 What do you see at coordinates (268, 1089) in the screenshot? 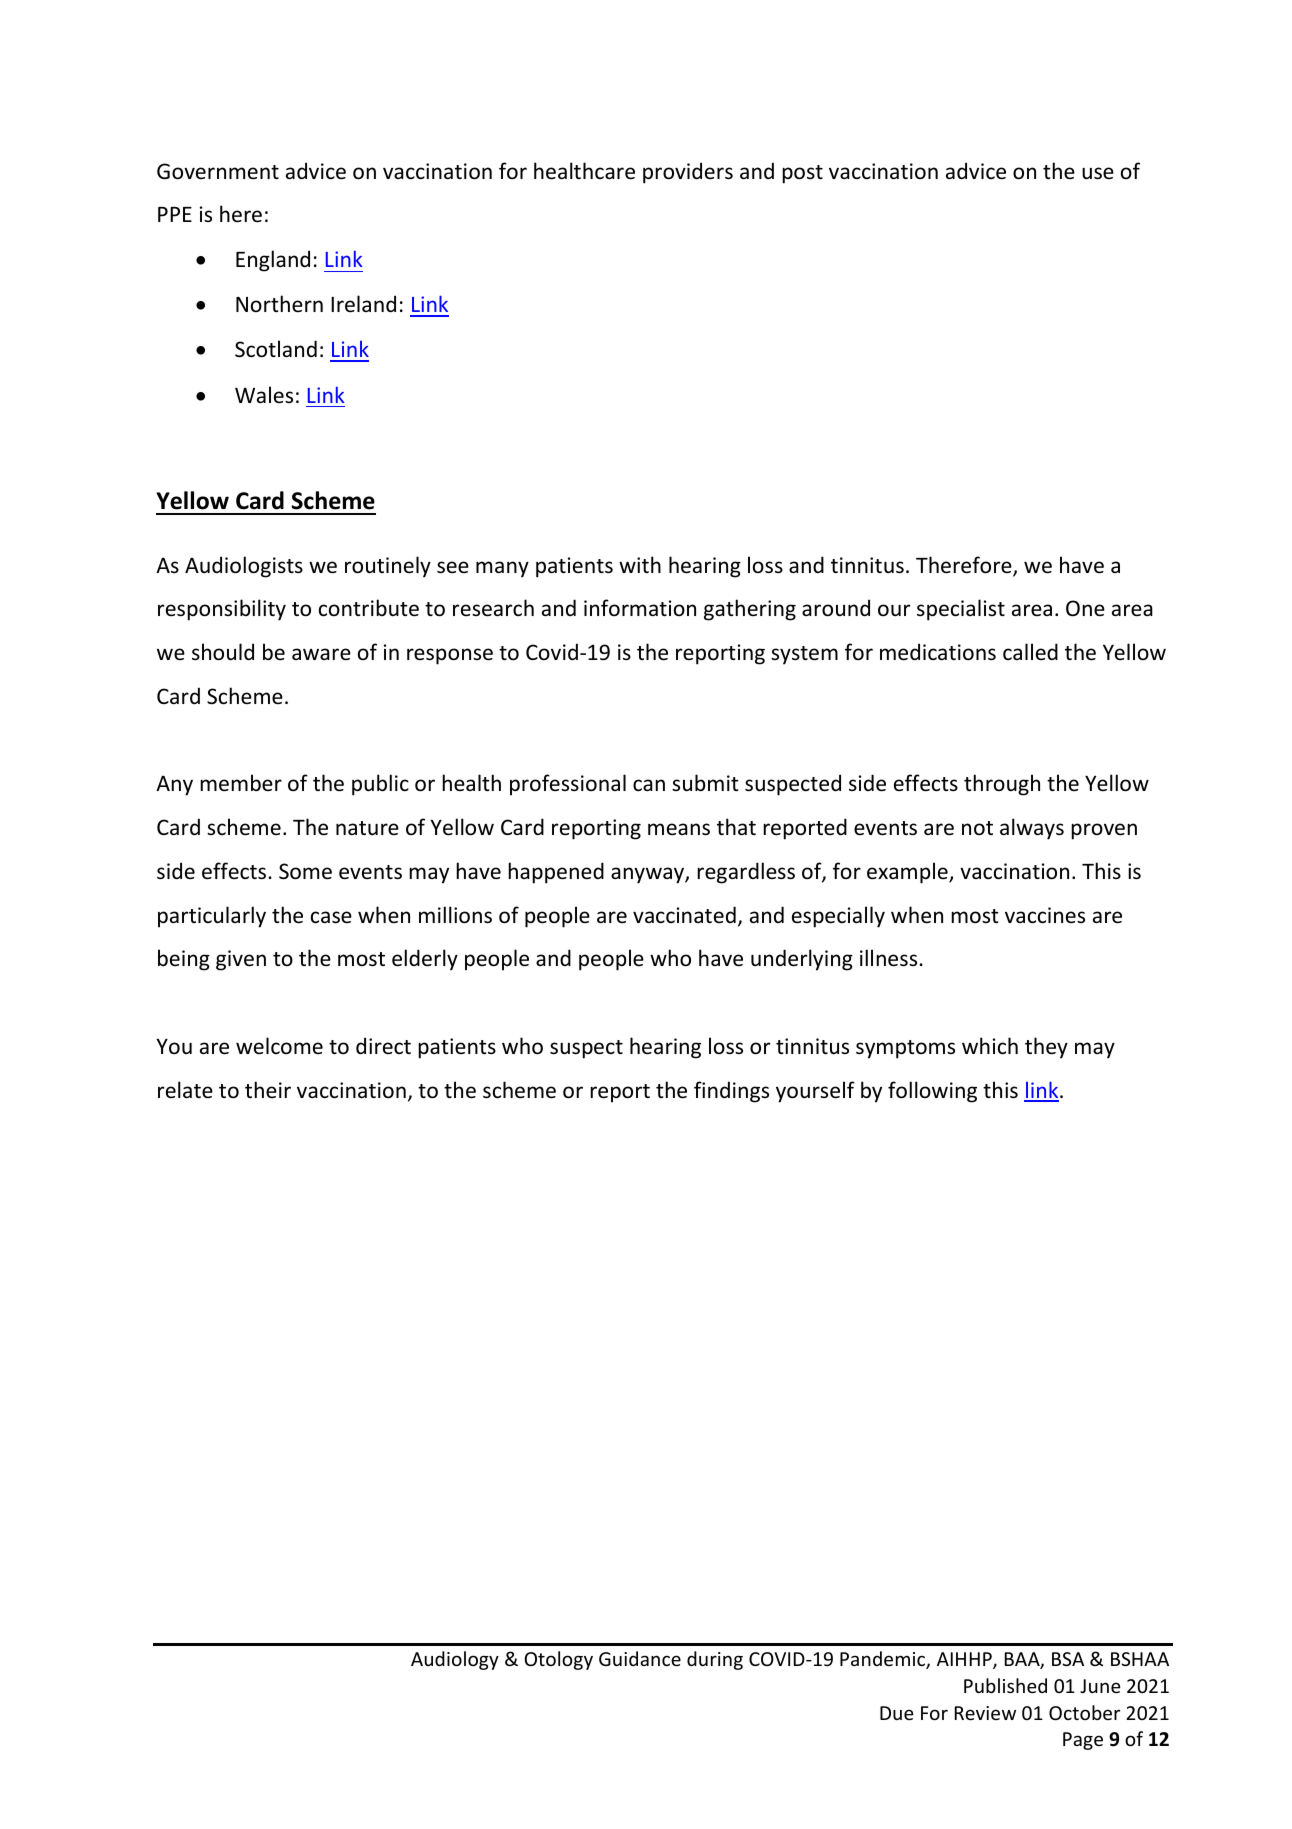
I see `their` at bounding box center [268, 1089].
